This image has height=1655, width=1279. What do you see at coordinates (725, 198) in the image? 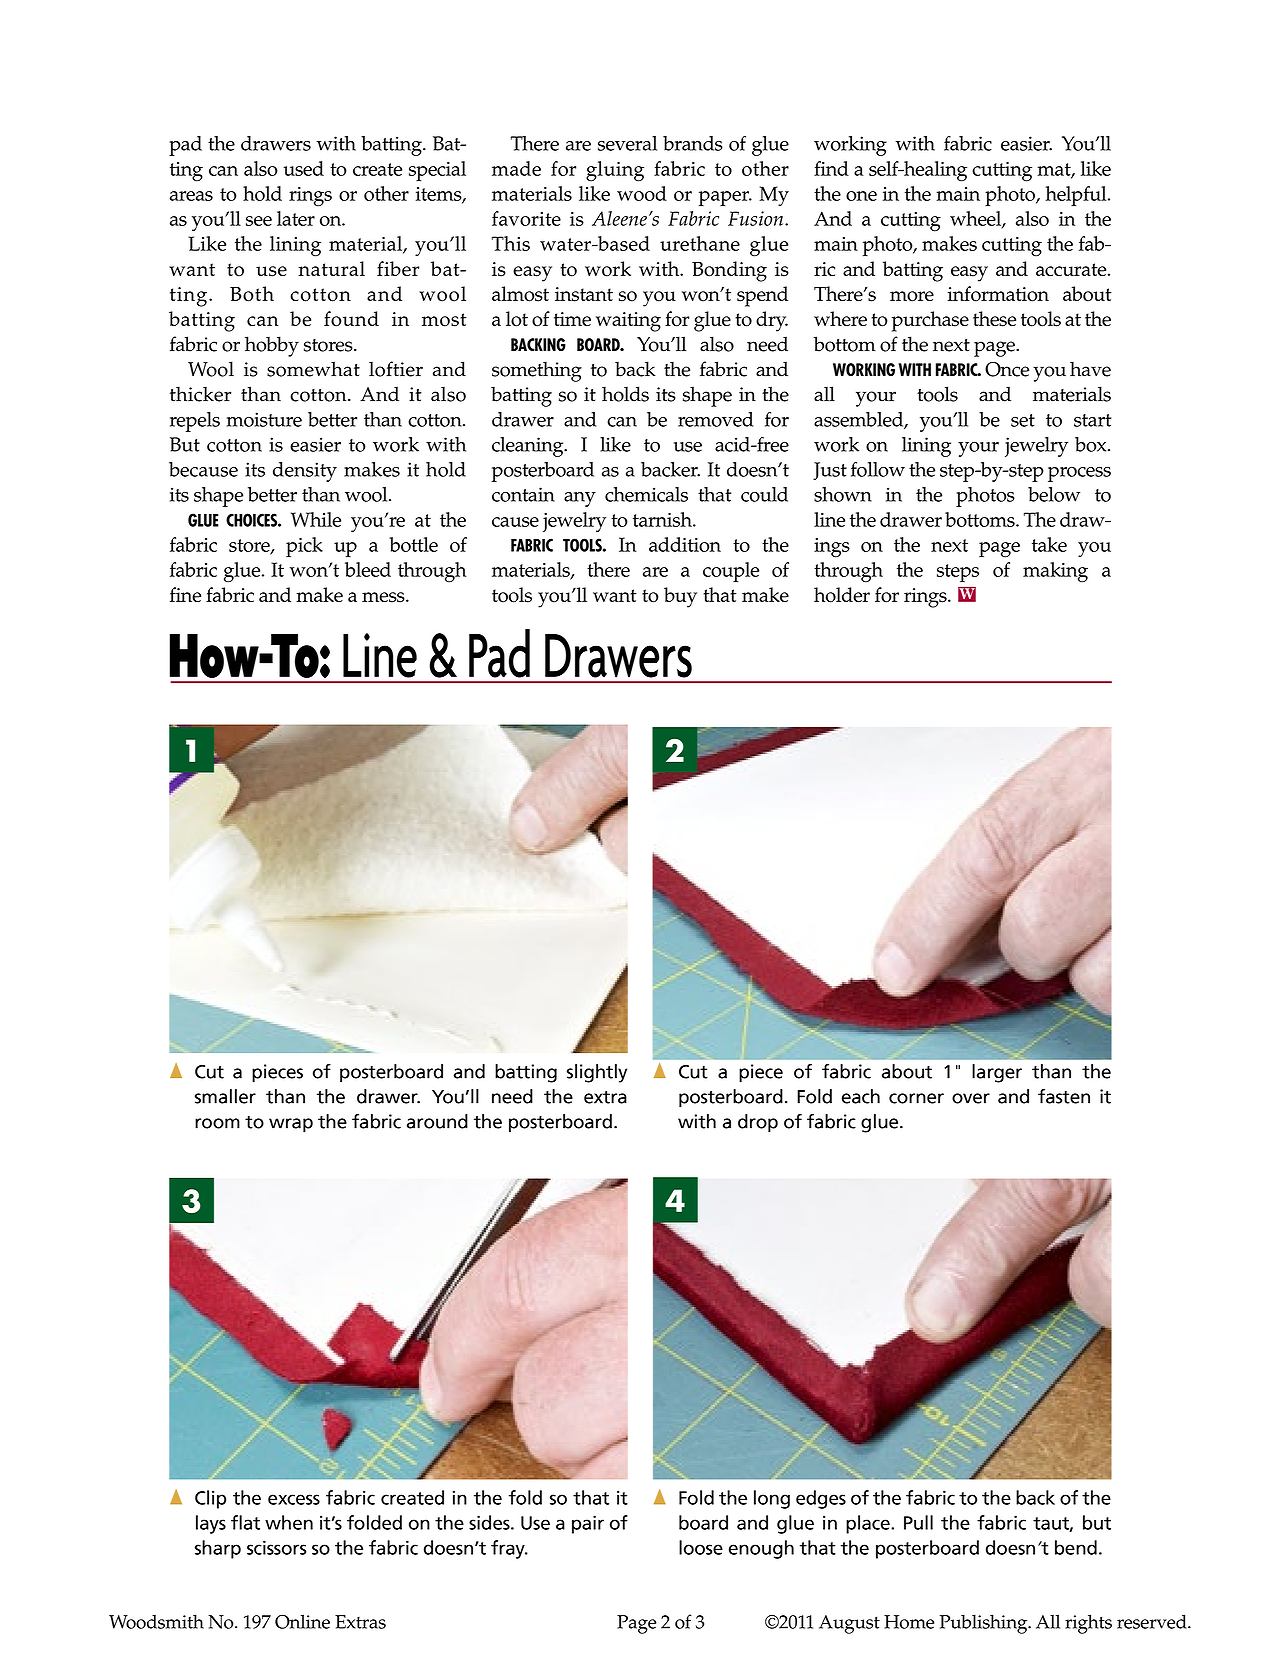
I see `paper` at bounding box center [725, 198].
